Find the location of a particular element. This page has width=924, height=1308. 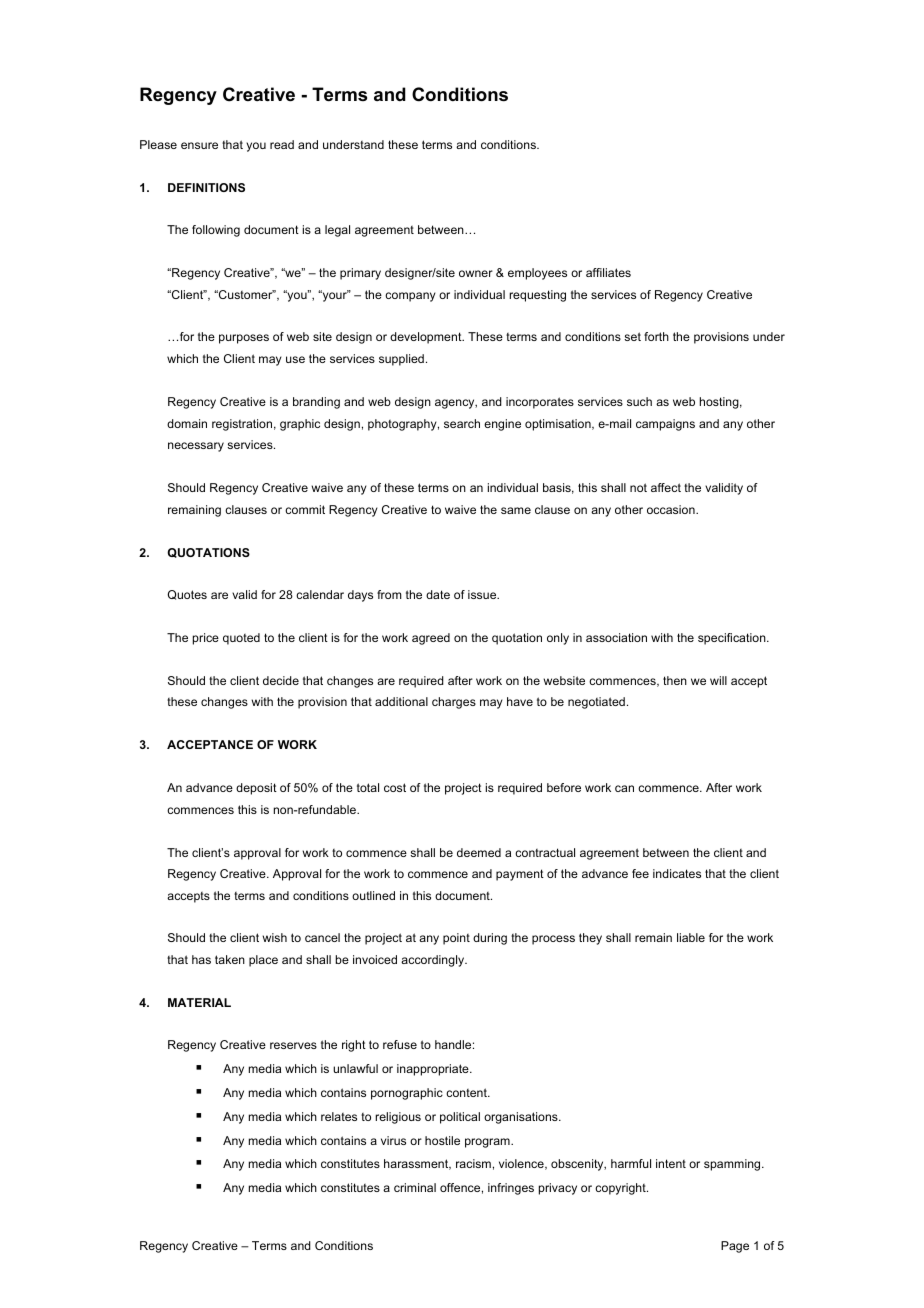

taken is located at coordinates (230, 959).
